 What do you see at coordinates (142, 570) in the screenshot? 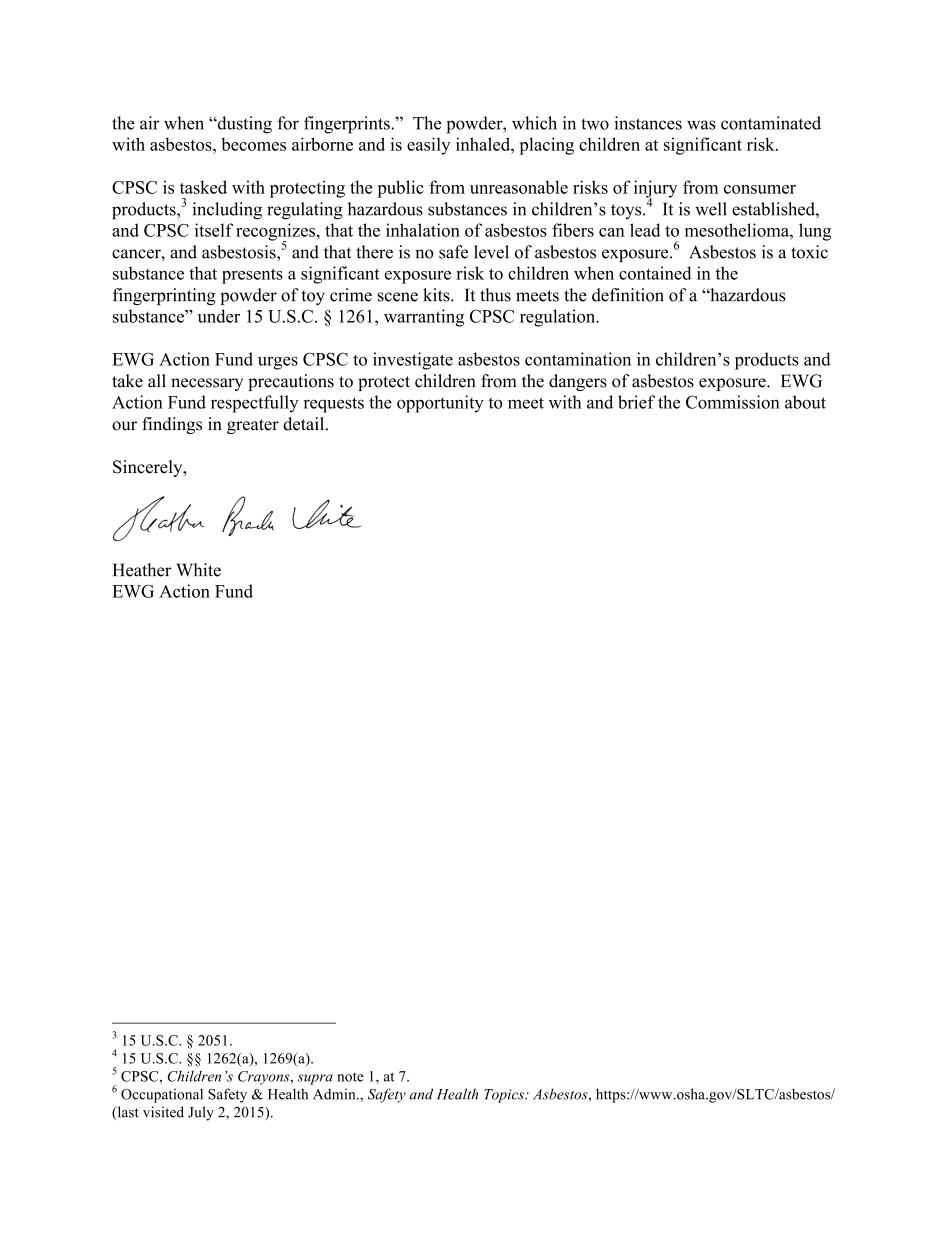
I see `Heather` at bounding box center [142, 570].
